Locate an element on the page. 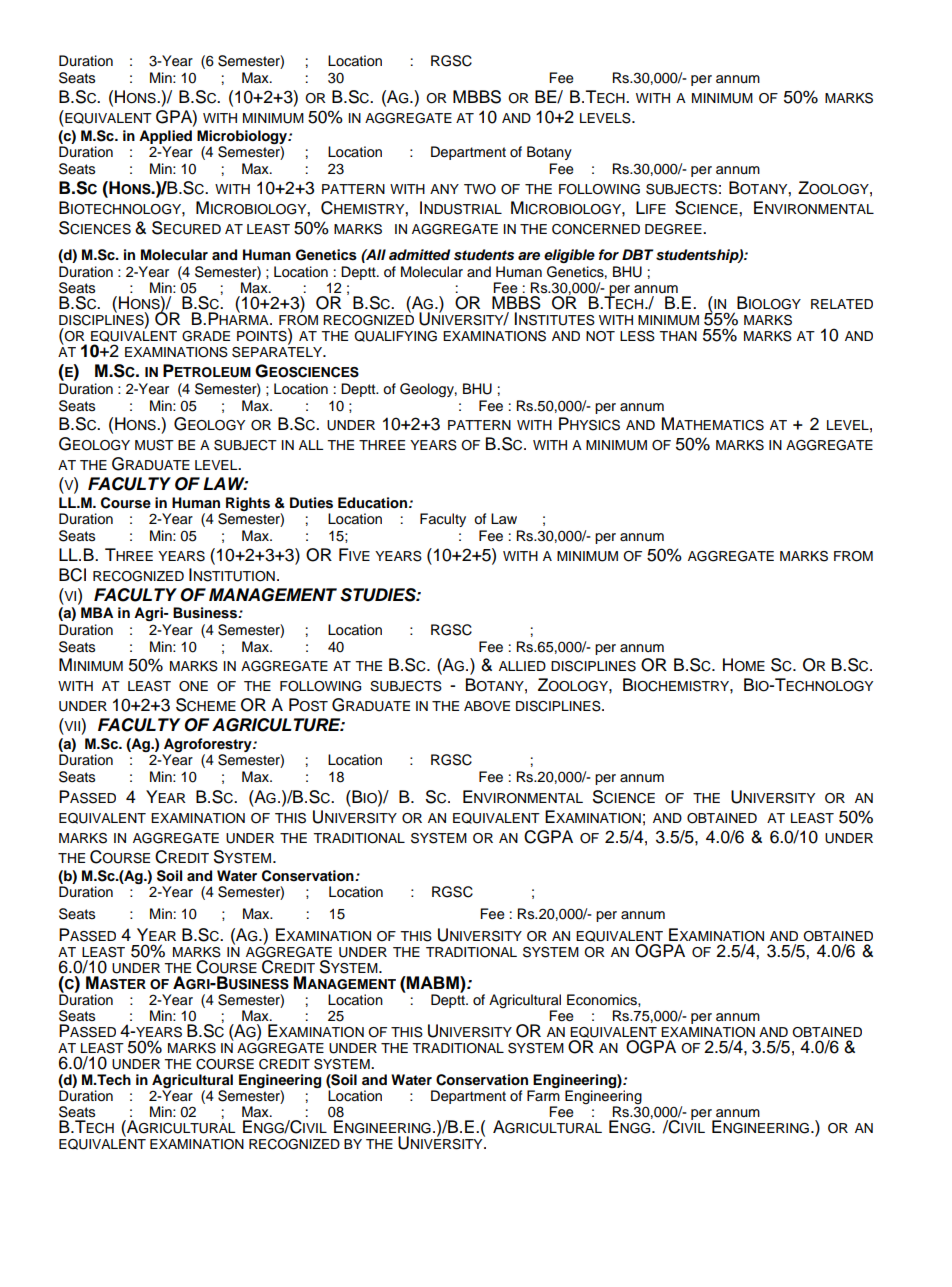 The width and height of the image is (952, 1287). MBA is located at coordinates (97, 612).
